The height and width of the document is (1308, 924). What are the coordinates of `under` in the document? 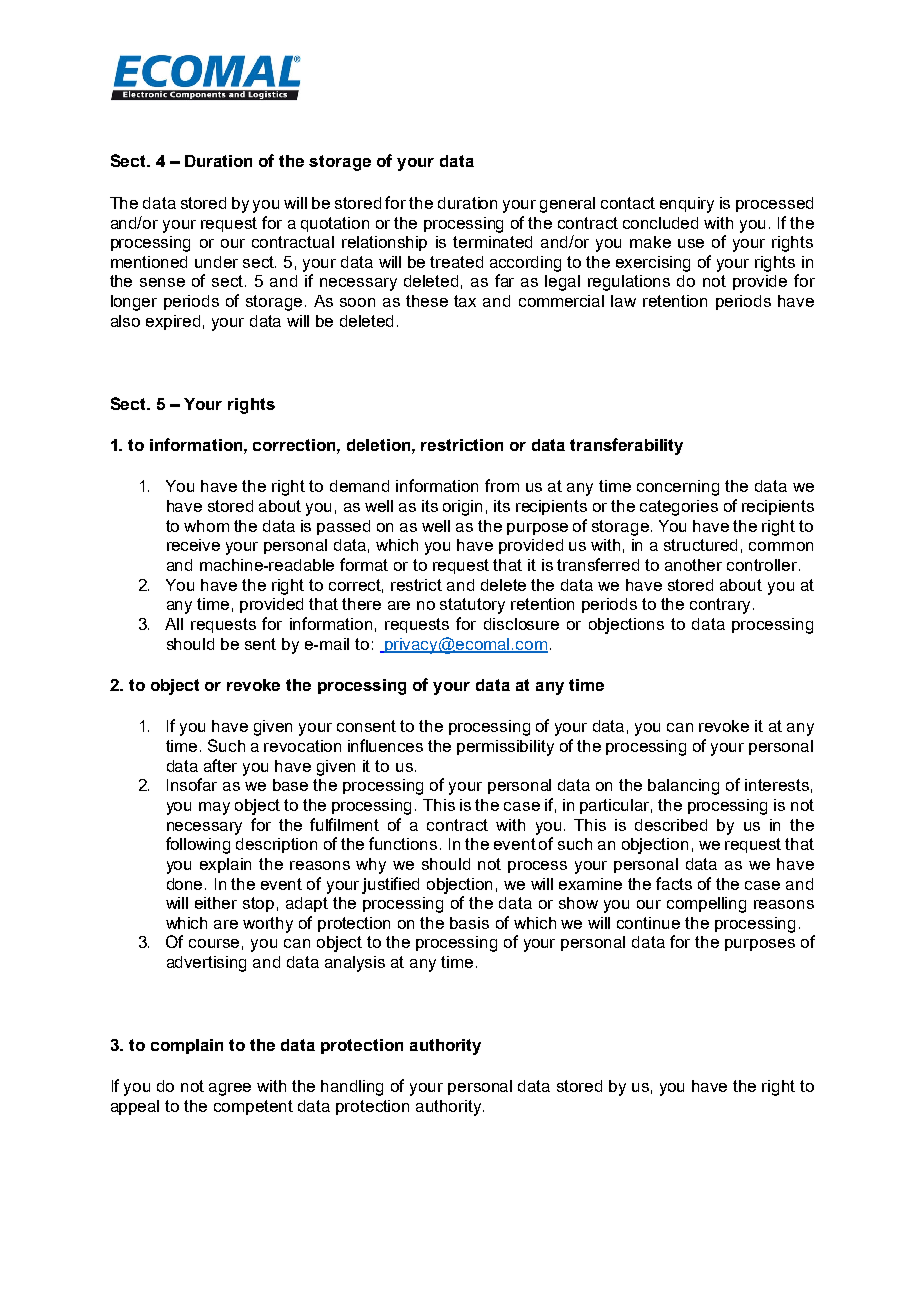 It's located at (216, 262).
